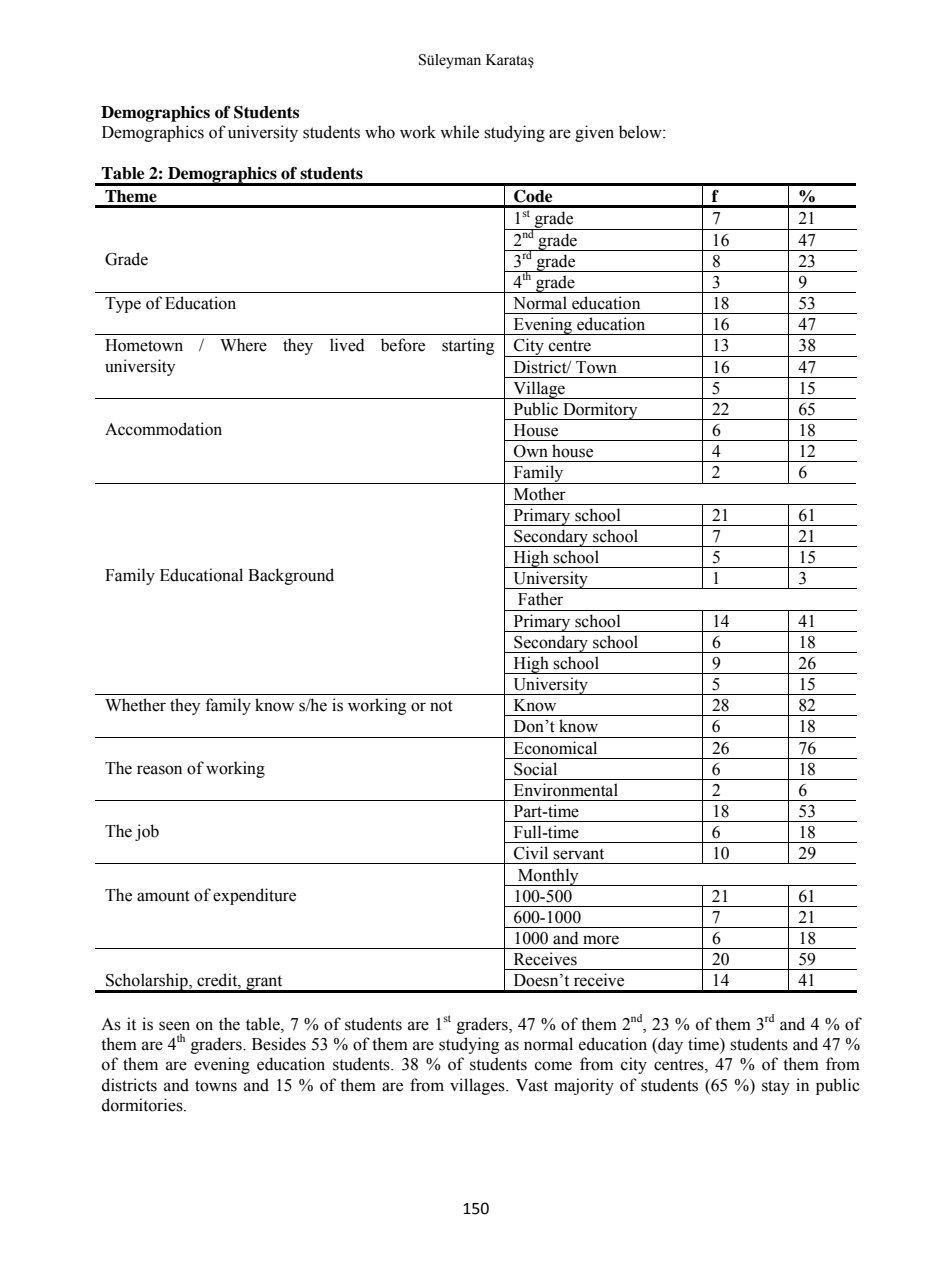 This screenshot has height=1270, width=952. What do you see at coordinates (600, 411) in the screenshot?
I see `Dormitory` at bounding box center [600, 411].
